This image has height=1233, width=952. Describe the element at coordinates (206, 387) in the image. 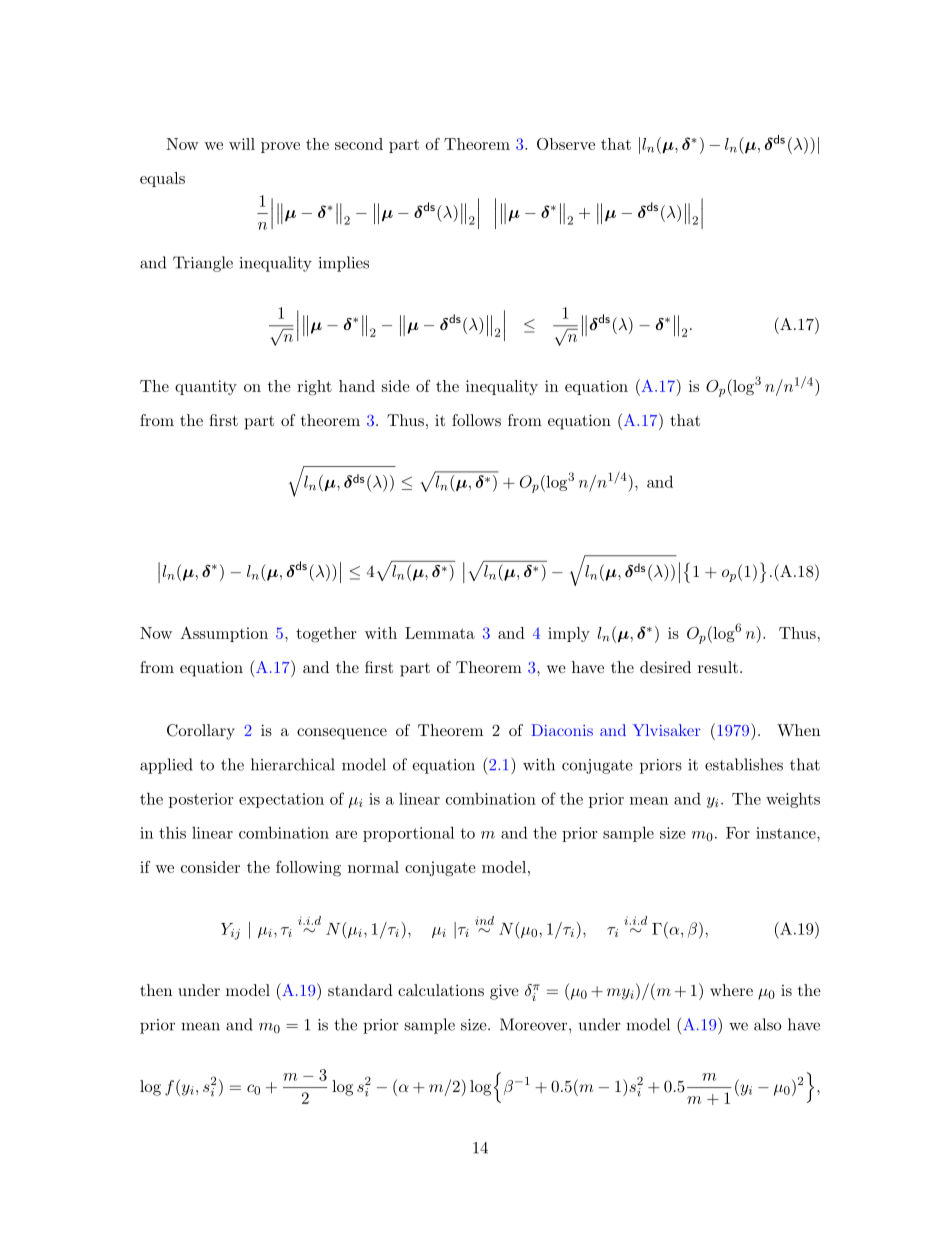

I see `quantity` at that location.
